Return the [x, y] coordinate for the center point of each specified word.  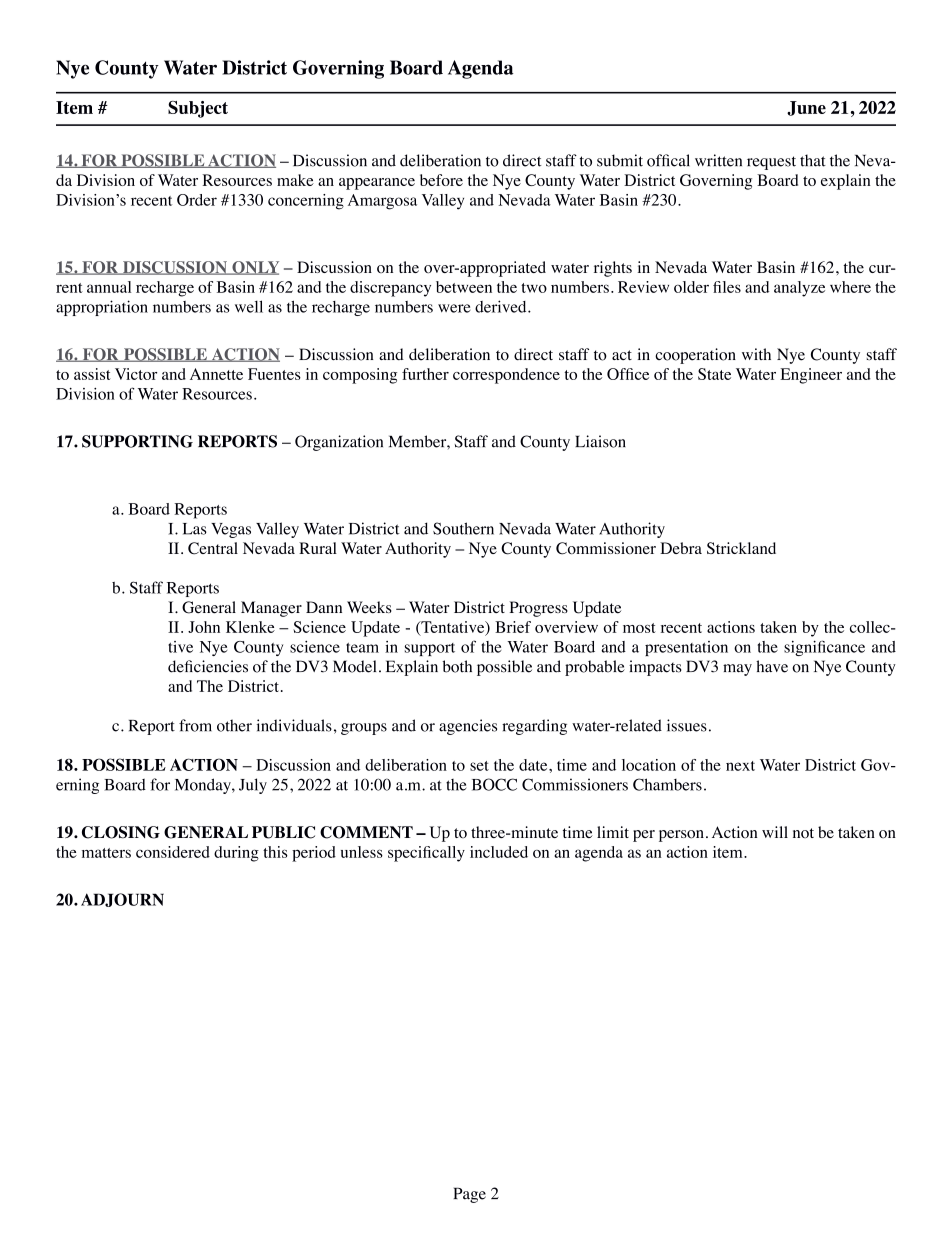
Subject [198, 109]
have [772, 666]
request [771, 163]
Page [470, 1195]
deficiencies [208, 666]
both [457, 666]
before [441, 180]
